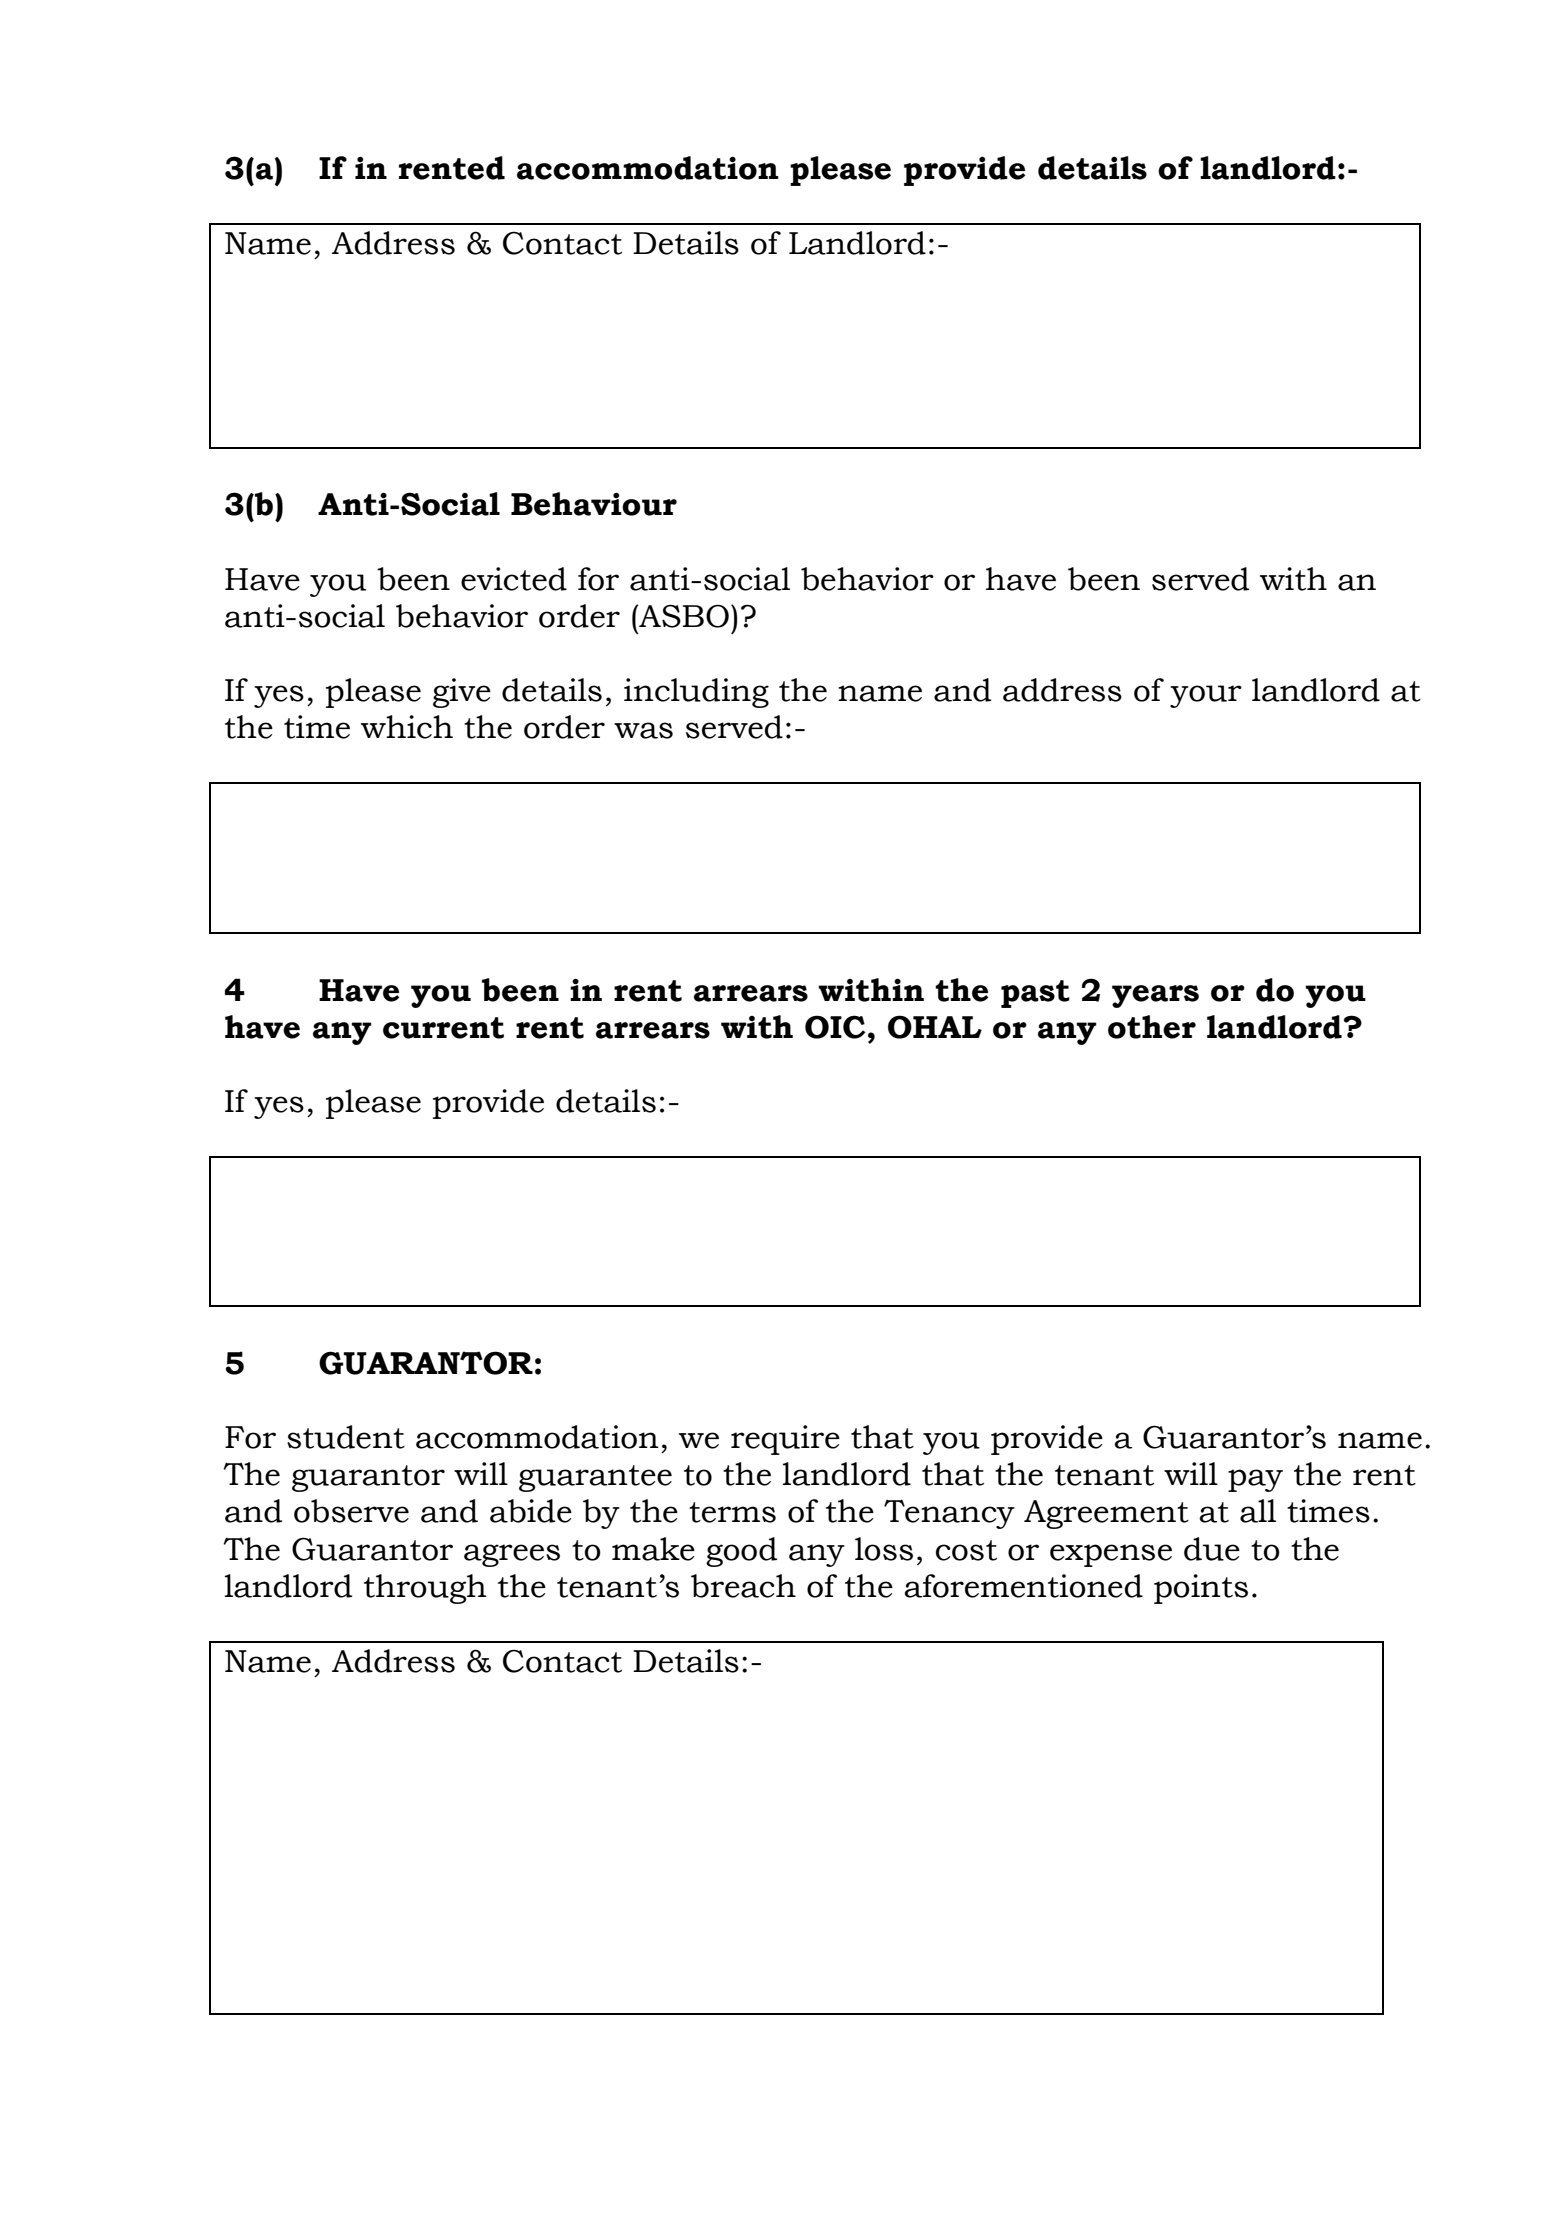  I want to click on require, so click(785, 1440).
